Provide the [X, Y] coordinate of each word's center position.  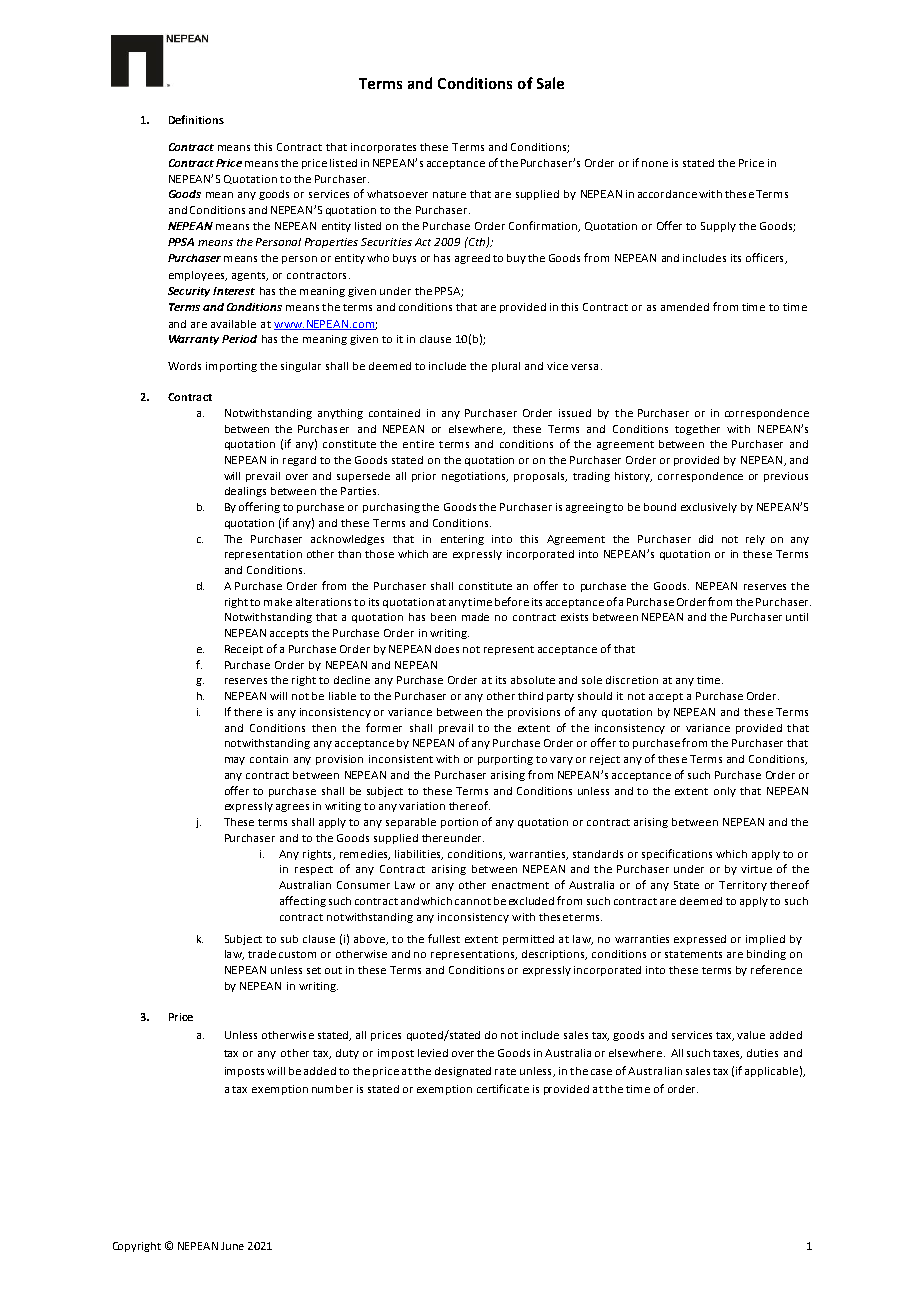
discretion [632, 680]
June [232, 1246]
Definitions [196, 119]
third [530, 696]
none [655, 164]
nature [449, 194]
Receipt [244, 650]
